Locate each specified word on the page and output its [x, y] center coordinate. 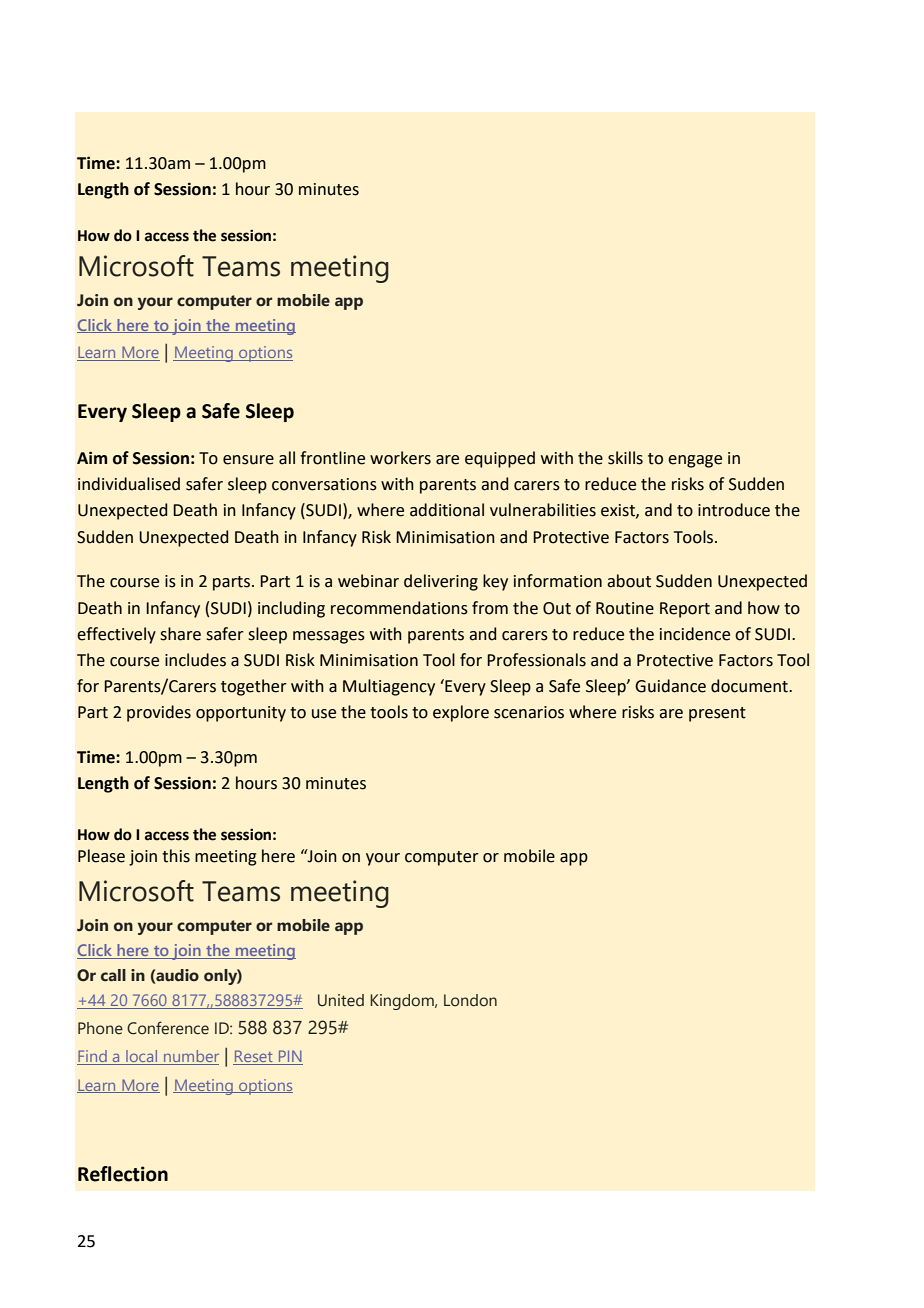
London [470, 1000]
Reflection [123, 1174]
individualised [129, 484]
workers [400, 458]
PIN [290, 1057]
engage [695, 461]
